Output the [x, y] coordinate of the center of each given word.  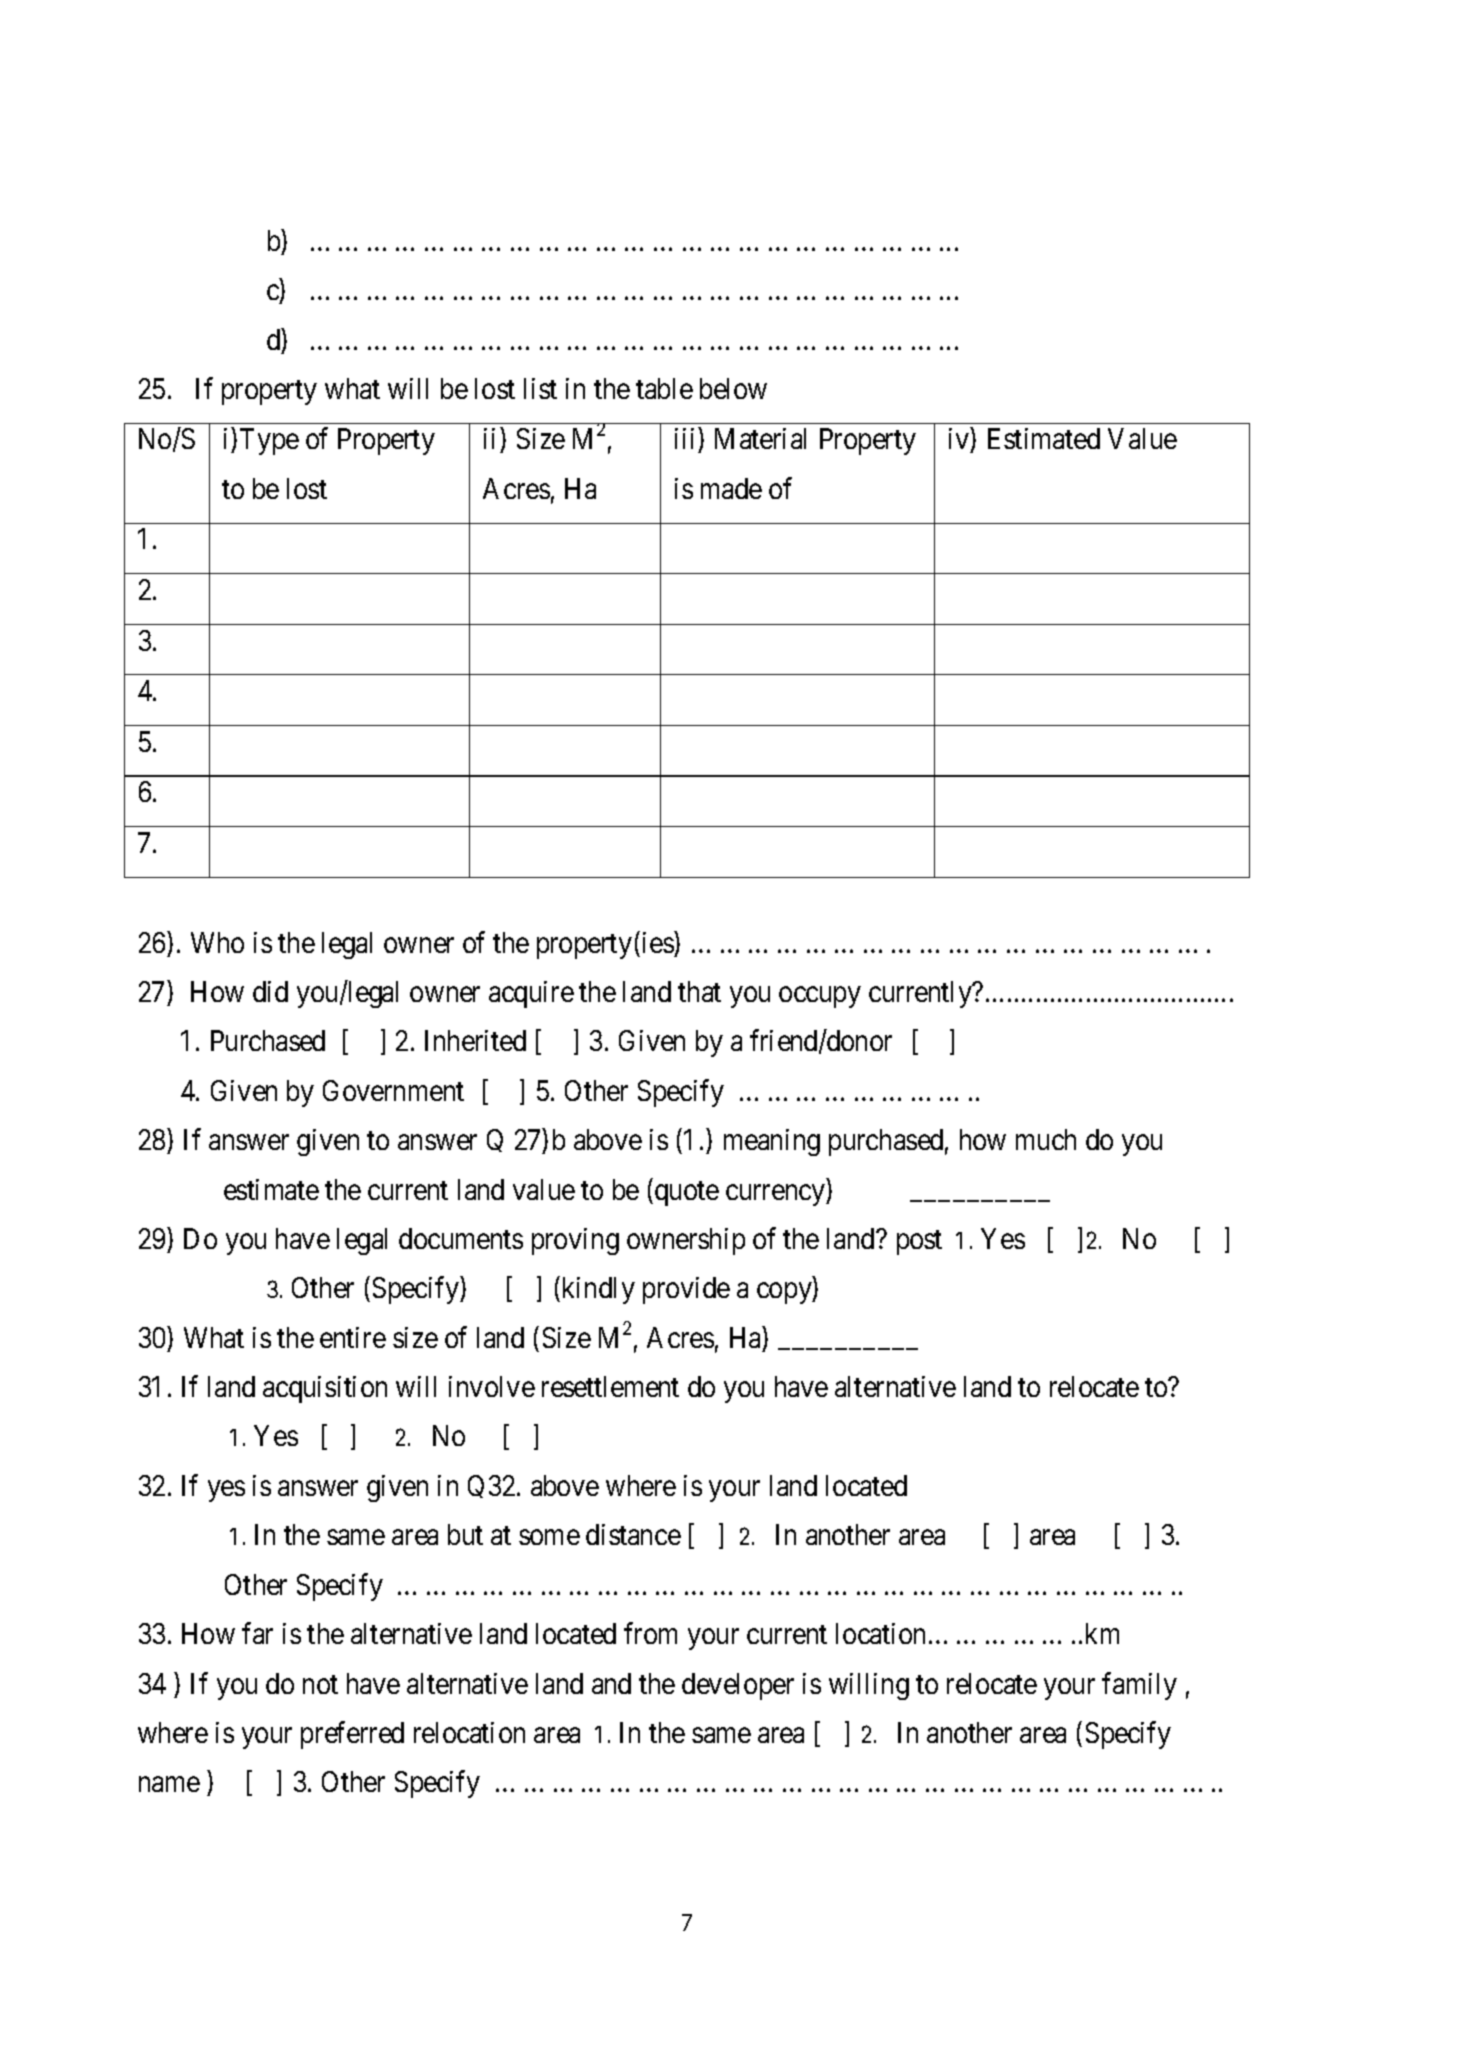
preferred [352, 1735]
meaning [772, 1142]
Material [760, 438]
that [699, 991]
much [1046, 1139]
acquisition [325, 1389]
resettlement [610, 1386]
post [919, 1243]
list [540, 388]
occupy [819, 997]
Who [217, 942]
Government [393, 1090]
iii [684, 438]
